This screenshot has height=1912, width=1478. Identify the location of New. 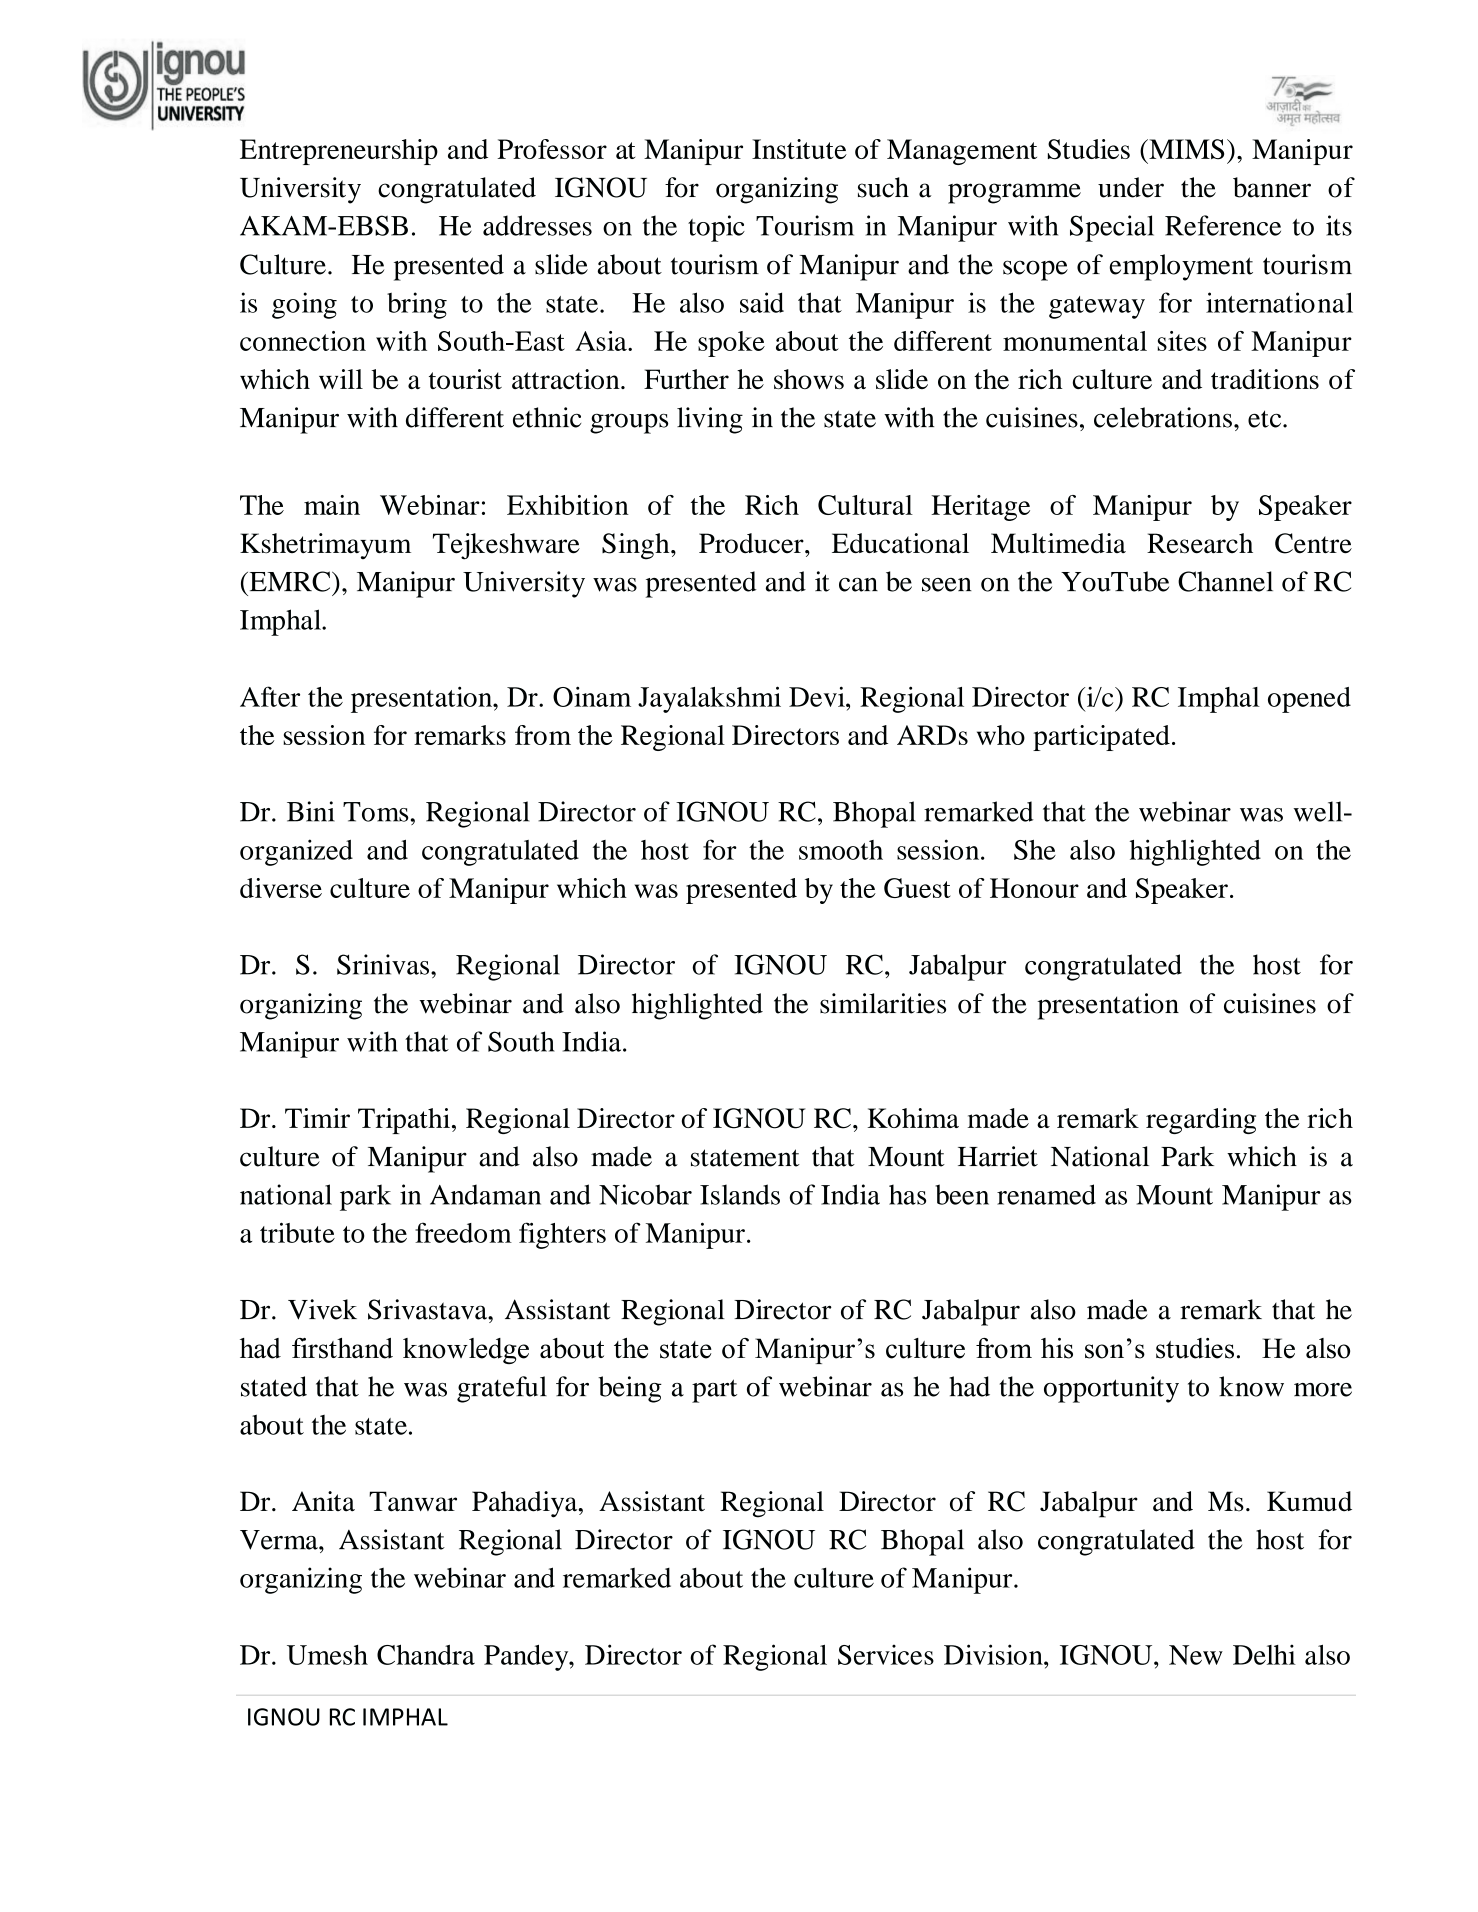
(1196, 1655).
